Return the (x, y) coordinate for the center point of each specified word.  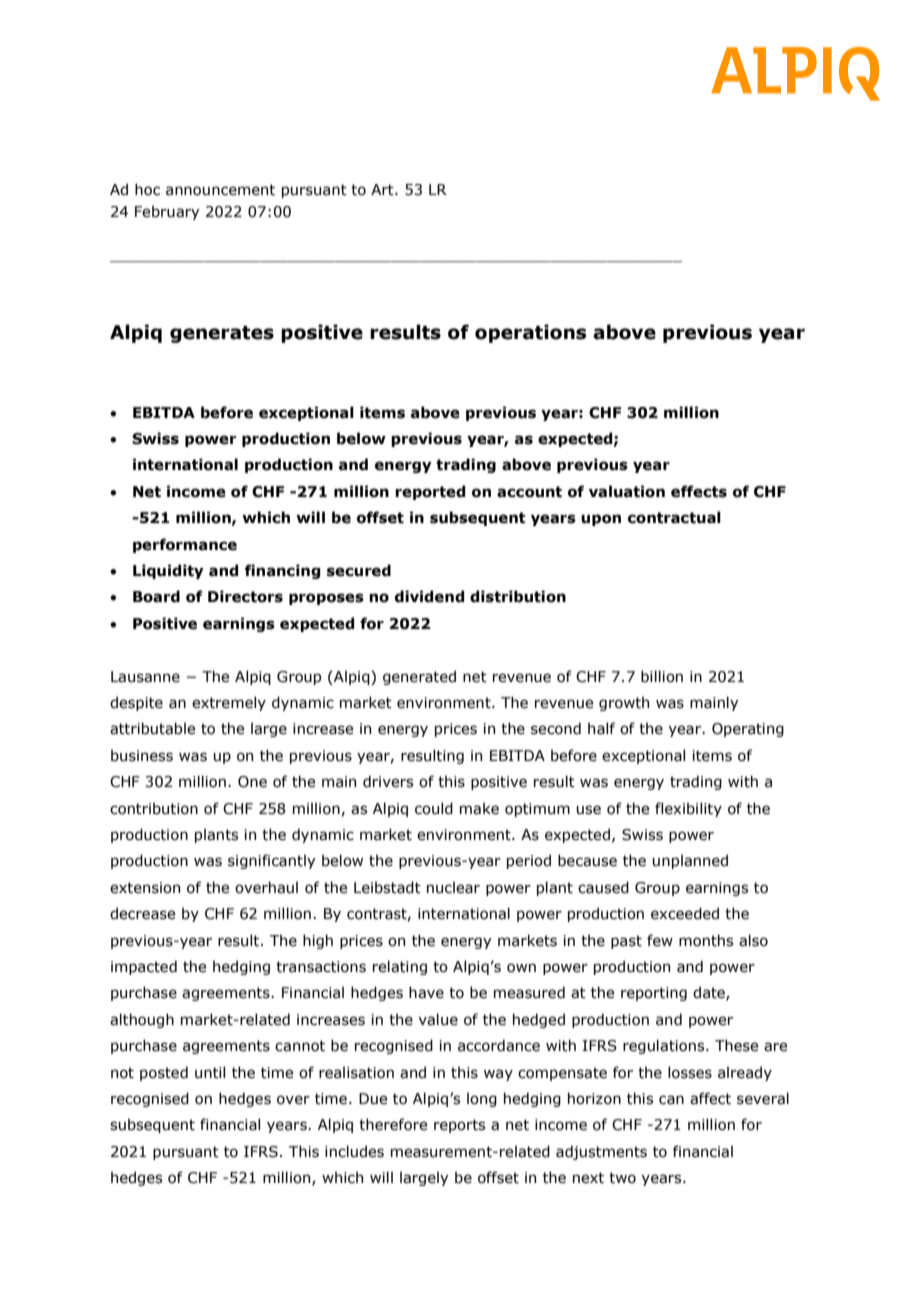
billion (662, 676)
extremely (229, 703)
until (210, 1072)
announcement (220, 190)
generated (419, 677)
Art (383, 190)
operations (530, 333)
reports (459, 1126)
